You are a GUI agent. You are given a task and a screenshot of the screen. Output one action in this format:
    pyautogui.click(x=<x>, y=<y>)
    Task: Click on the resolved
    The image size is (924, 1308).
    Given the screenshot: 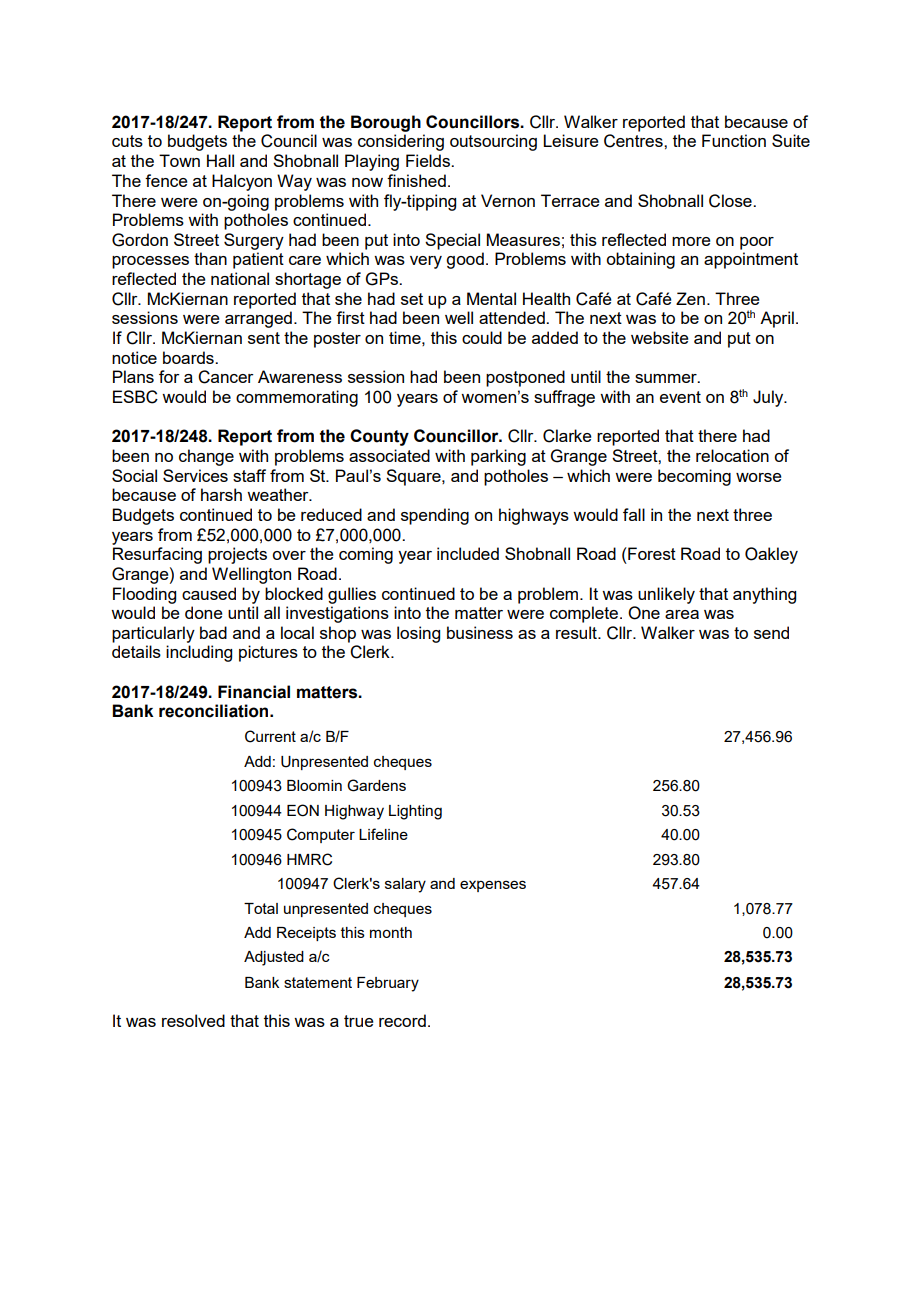 What is the action you would take?
    pyautogui.click(x=193, y=1020)
